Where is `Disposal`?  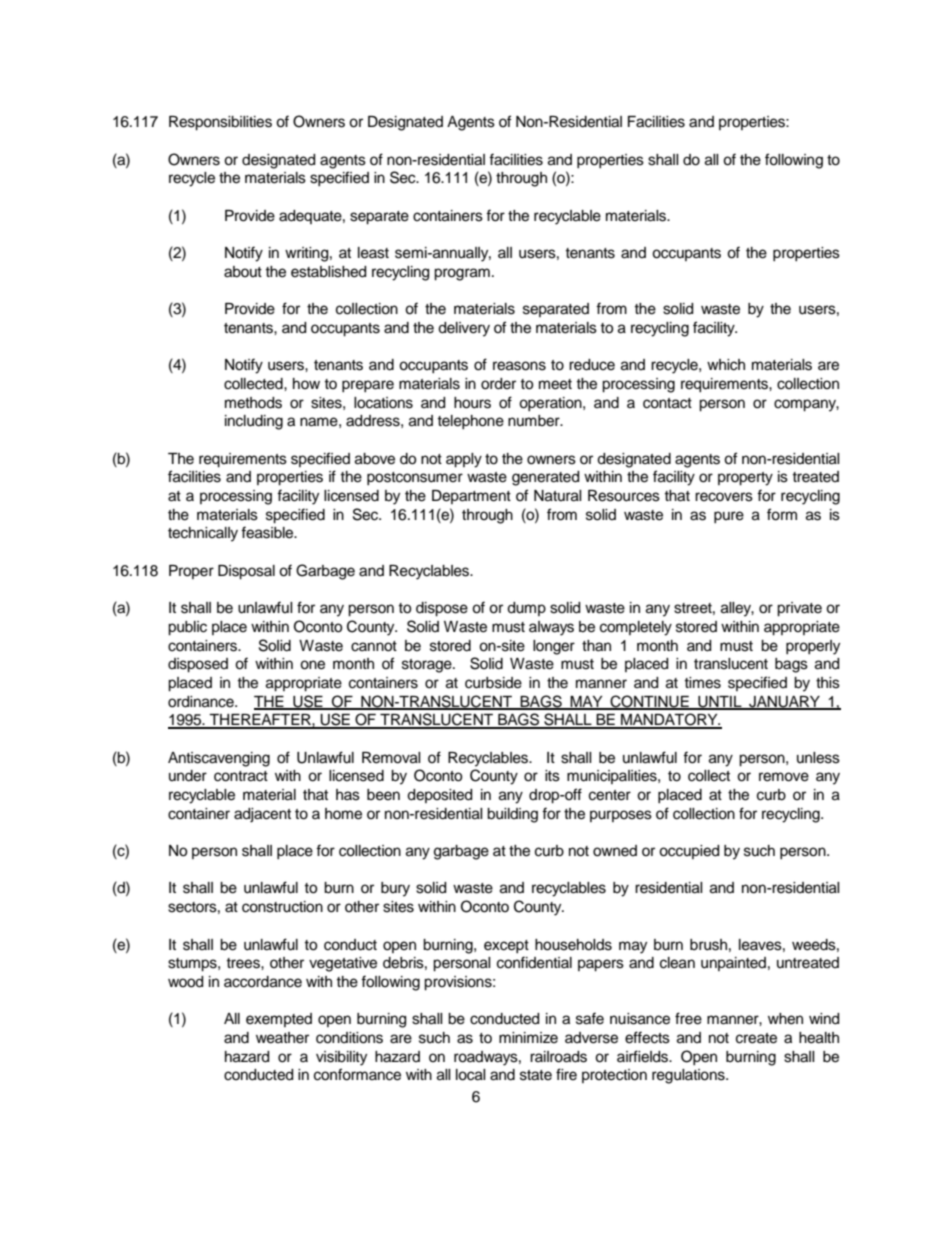
Disposal is located at coordinates (246, 572).
